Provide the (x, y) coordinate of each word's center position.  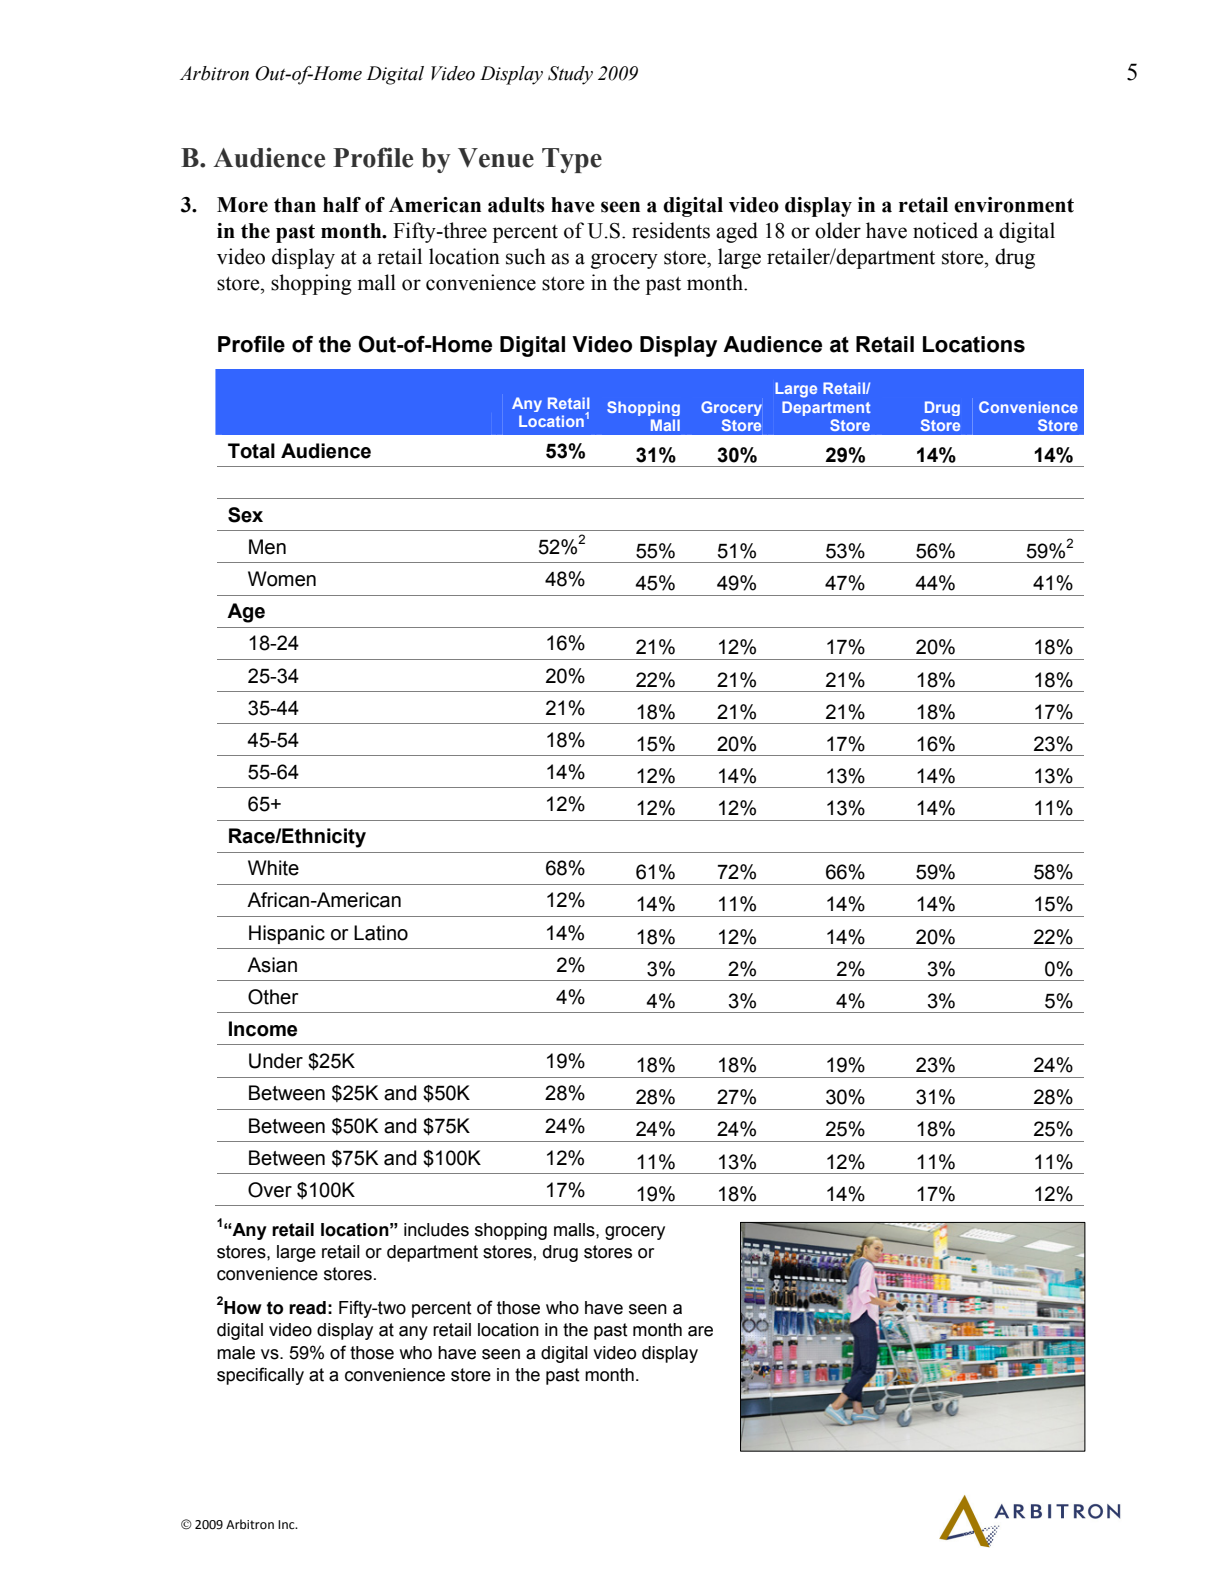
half (342, 205)
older (838, 230)
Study (570, 75)
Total (251, 451)
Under (276, 1061)
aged (737, 232)
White (273, 868)
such (526, 256)
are (700, 1331)
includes (436, 1230)
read (307, 1308)
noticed (945, 230)
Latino (381, 933)
